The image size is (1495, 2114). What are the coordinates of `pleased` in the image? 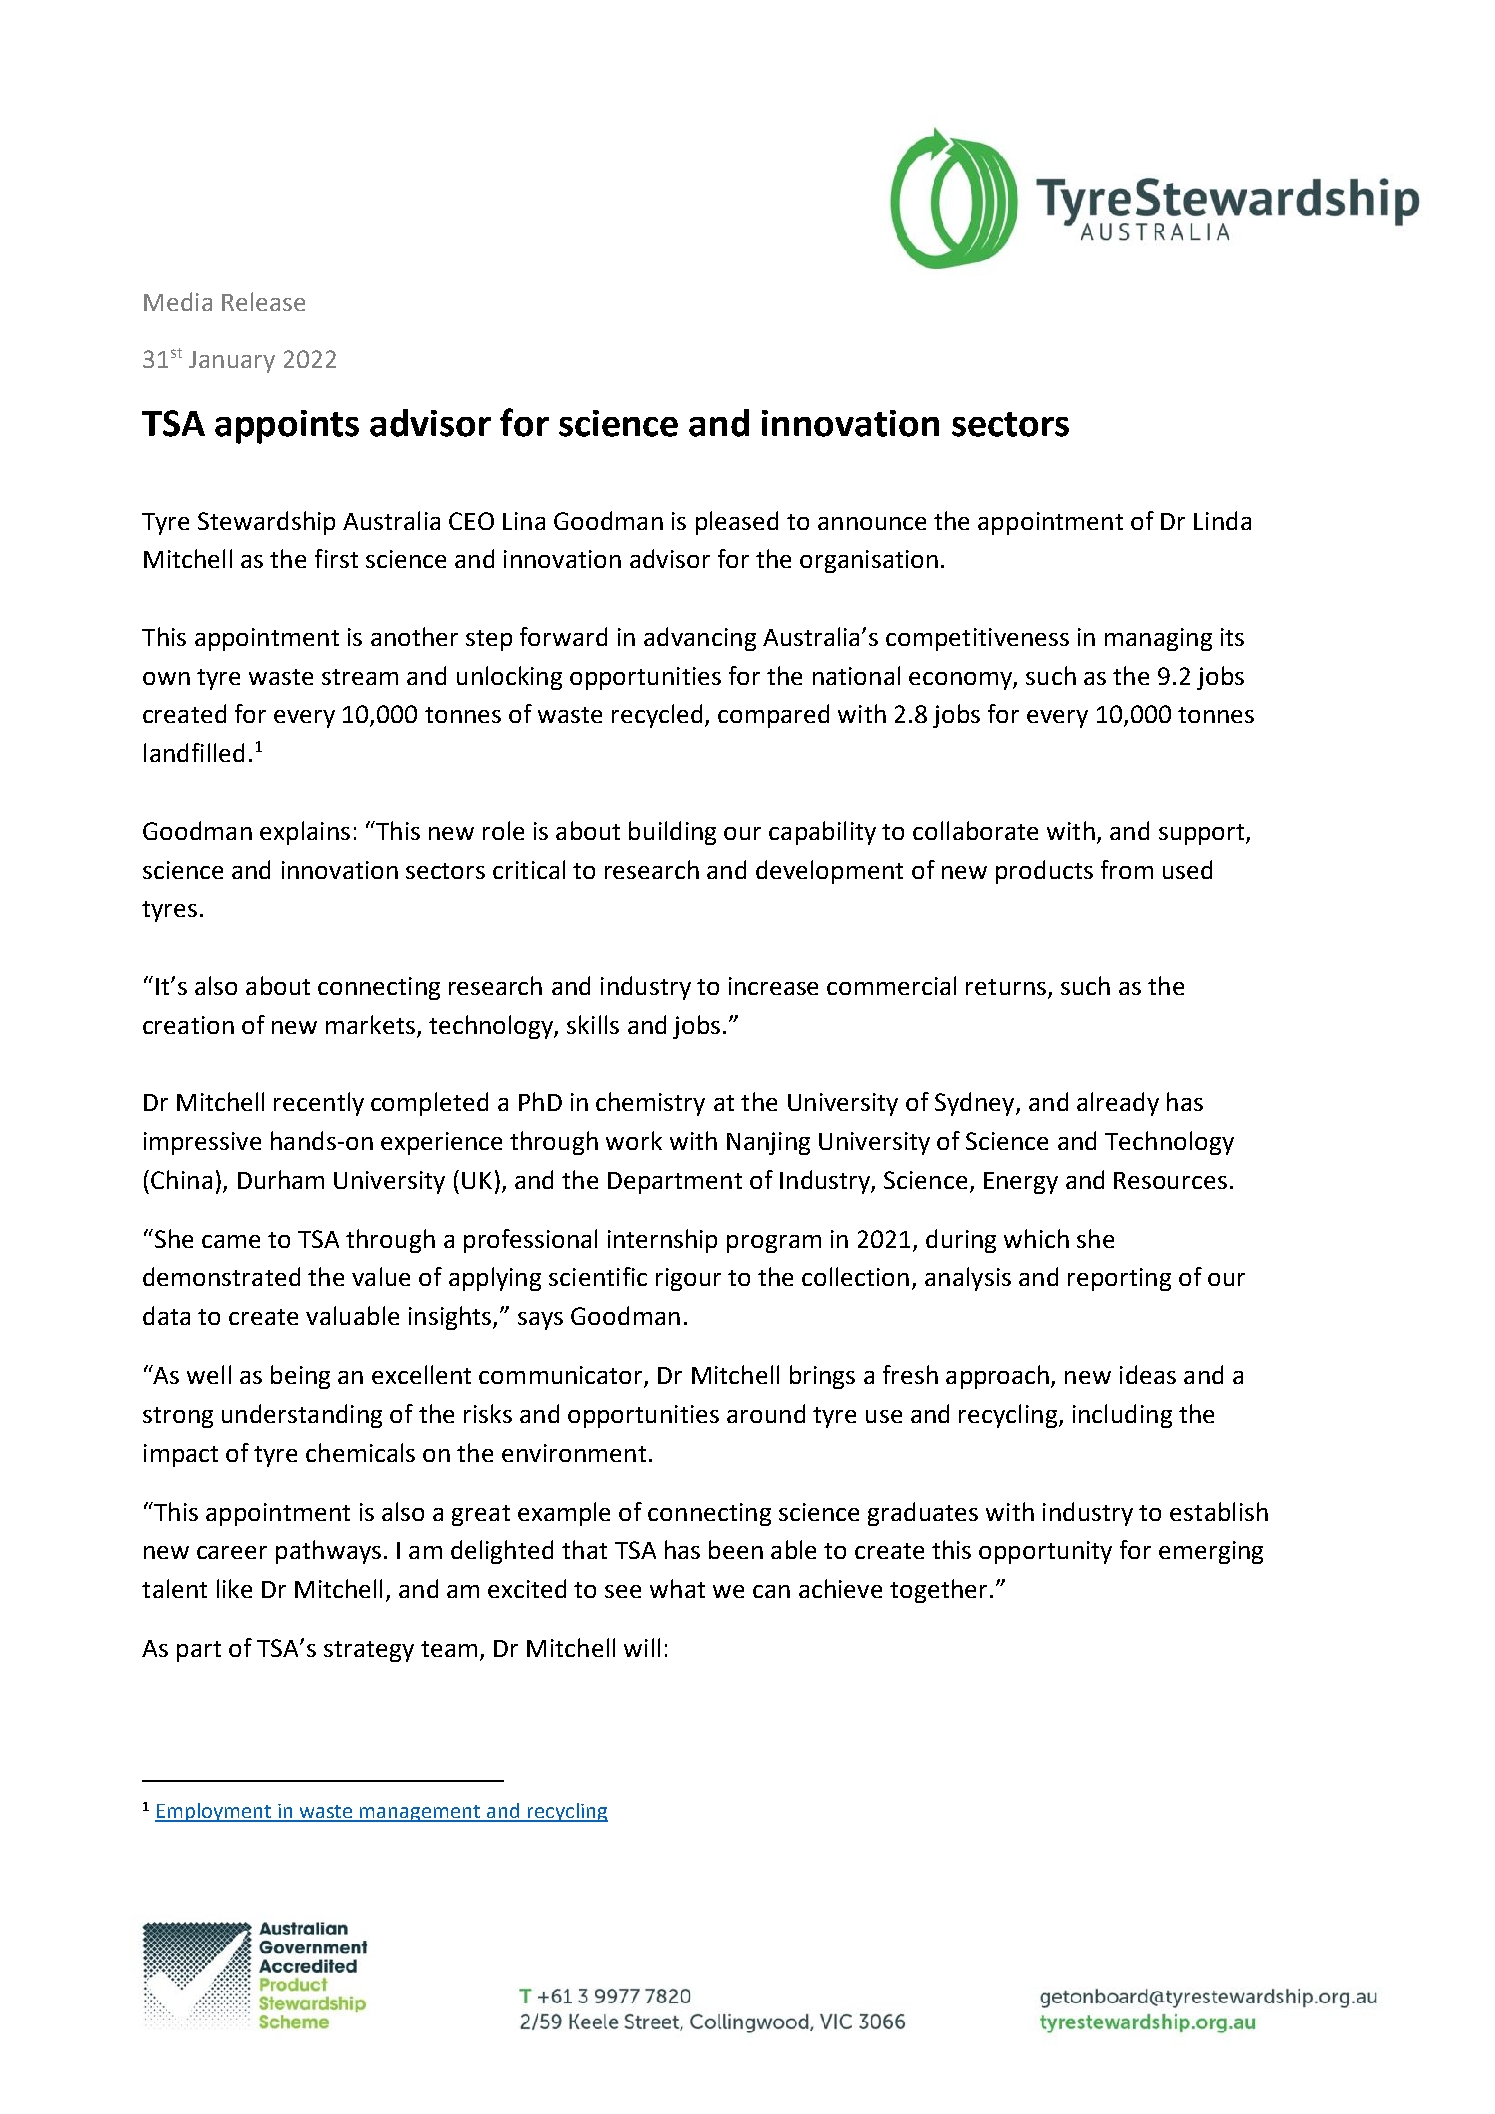 It's located at (737, 523).
